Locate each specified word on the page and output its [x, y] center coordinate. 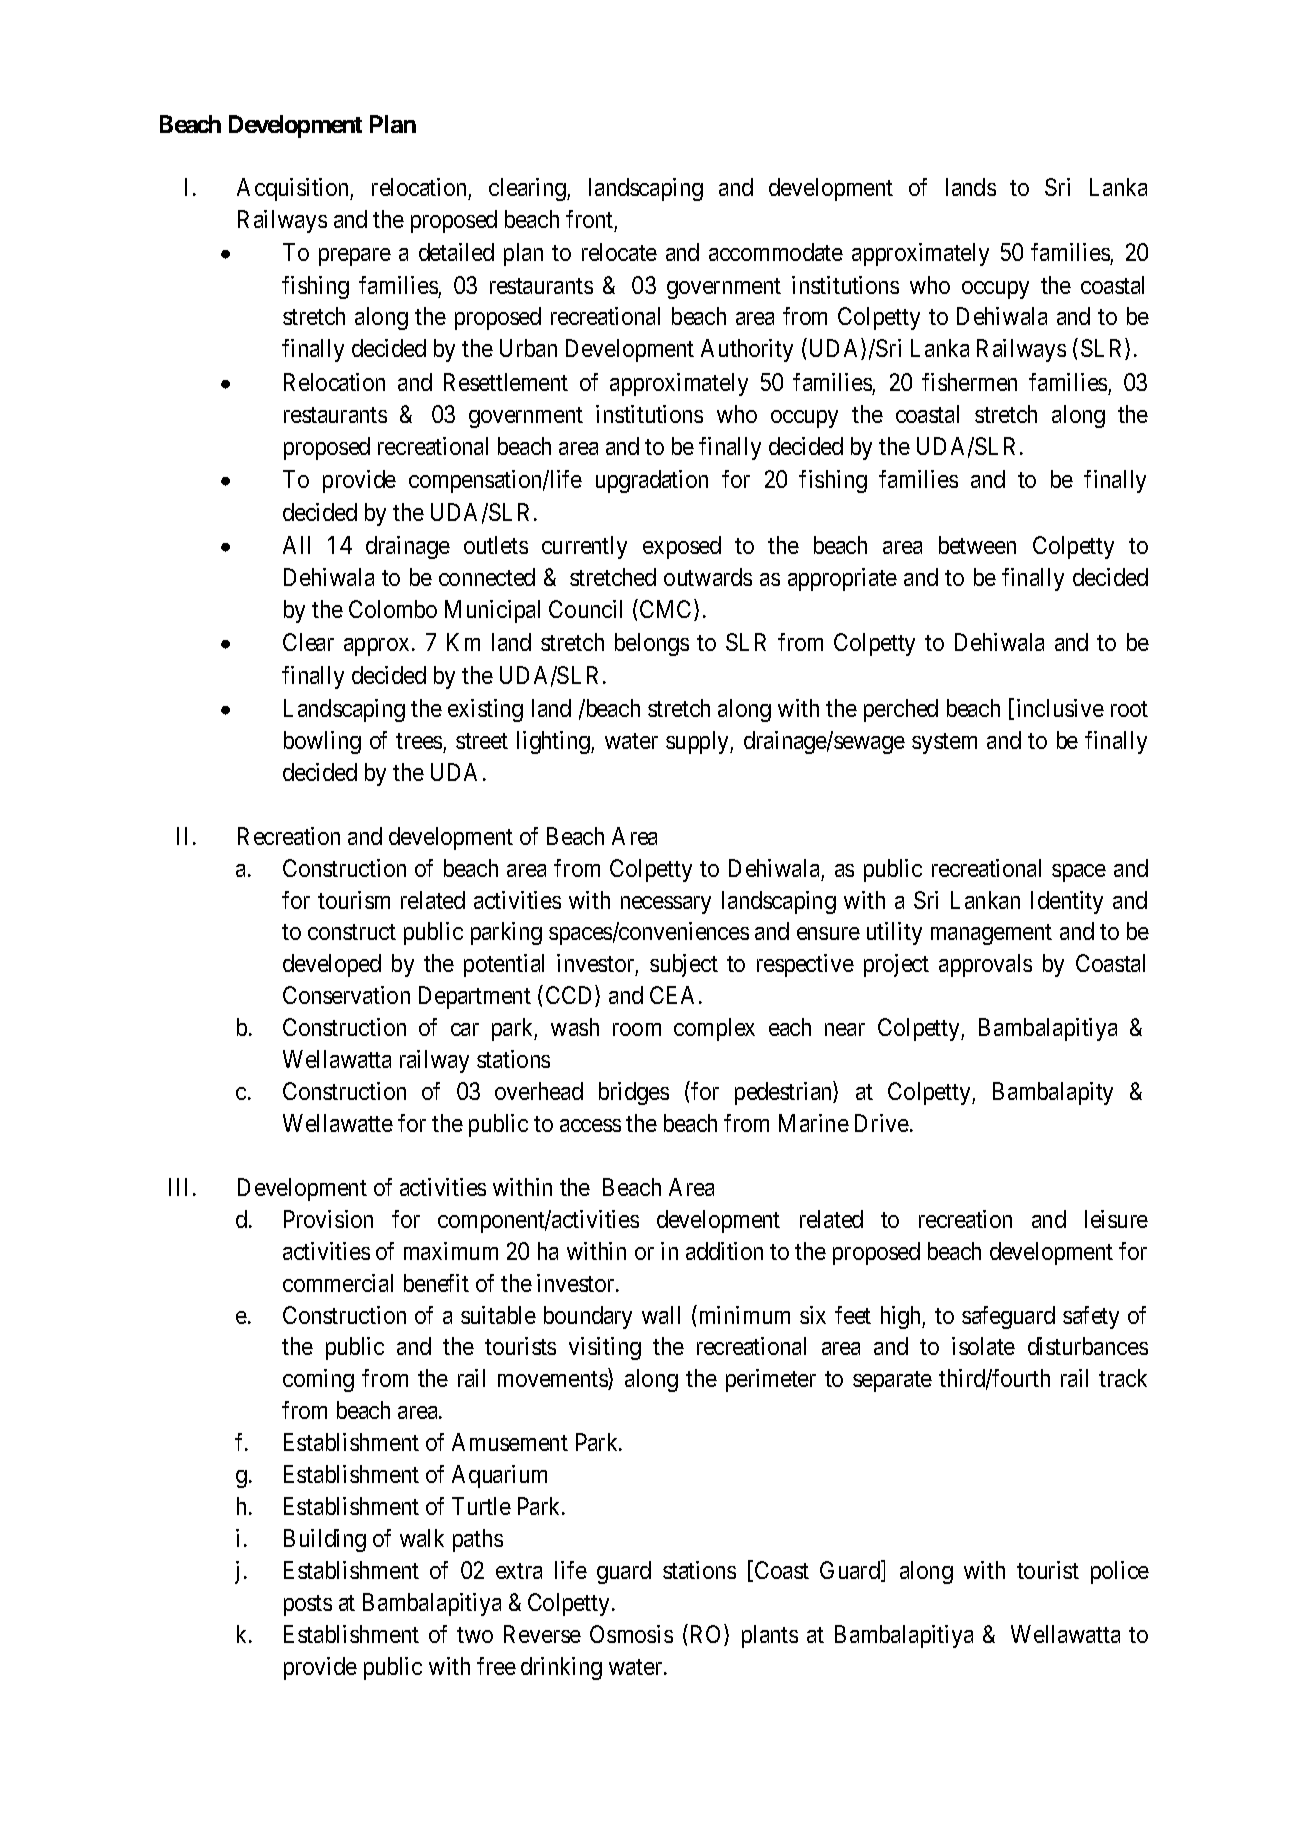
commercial [338, 1283]
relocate [619, 252]
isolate [983, 1346]
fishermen [969, 382]
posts [308, 1605]
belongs [652, 644]
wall [661, 1315]
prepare [355, 257]
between [977, 545]
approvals [985, 965]
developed [332, 965]
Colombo [393, 609]
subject [684, 965]
